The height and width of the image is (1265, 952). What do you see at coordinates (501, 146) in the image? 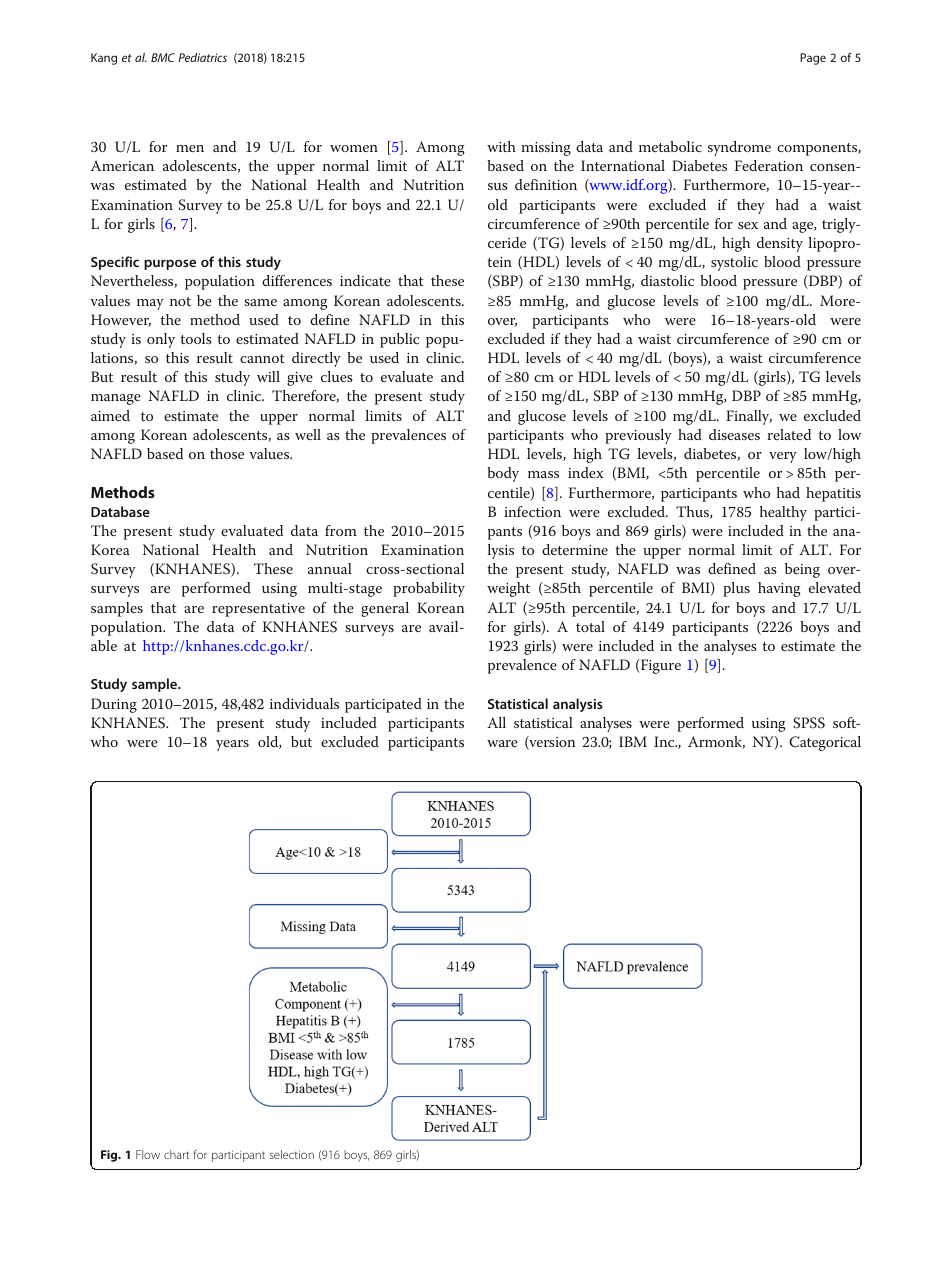
I see `with` at bounding box center [501, 146].
